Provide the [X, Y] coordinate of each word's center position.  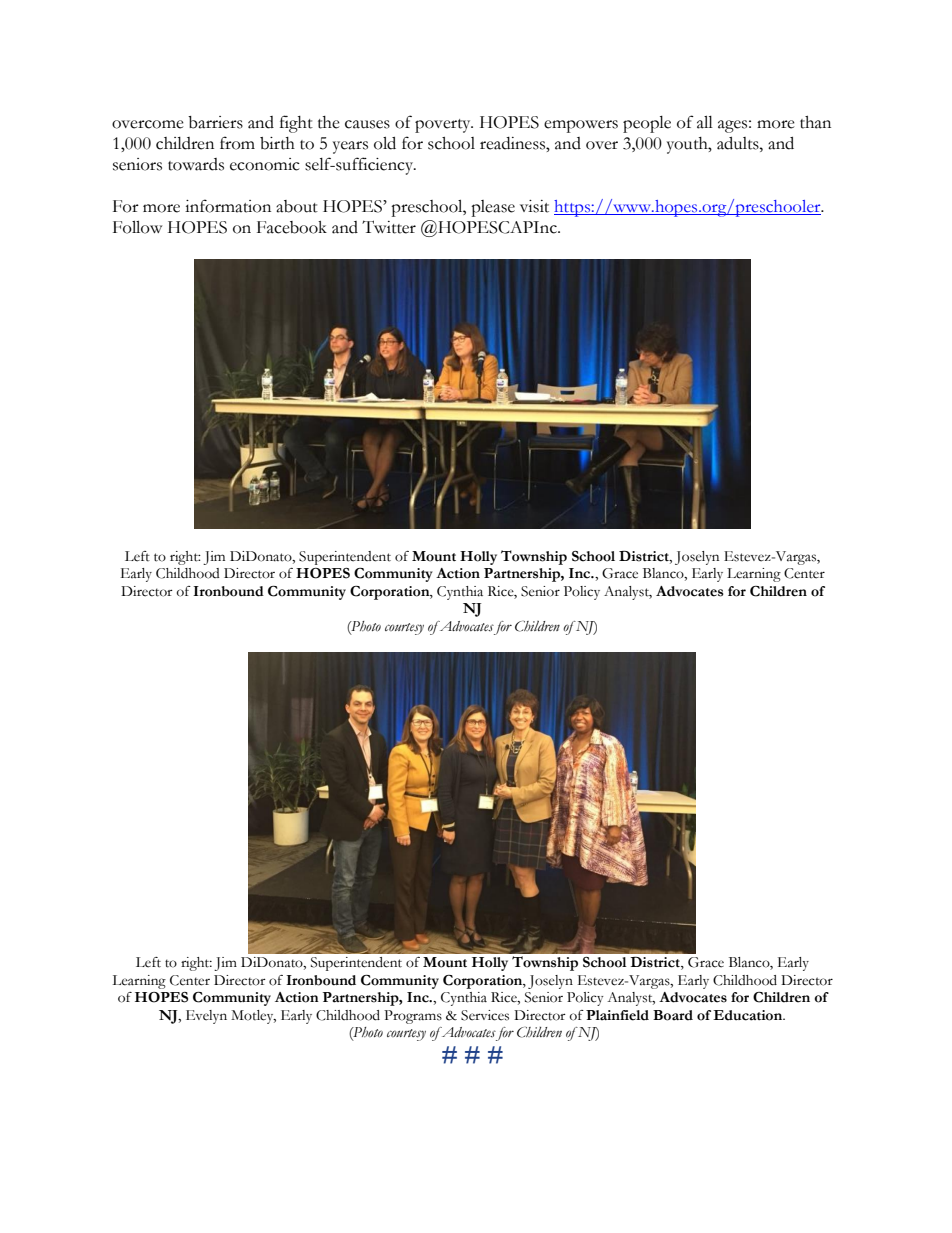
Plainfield [617, 1015]
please [493, 208]
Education [749, 1015]
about [297, 206]
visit [534, 206]
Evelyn [206, 1017]
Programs [413, 1017]
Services [485, 1015]
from [237, 143]
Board [673, 1015]
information [228, 206]
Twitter [389, 227]
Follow [137, 227]
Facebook [292, 227]
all [705, 122]
